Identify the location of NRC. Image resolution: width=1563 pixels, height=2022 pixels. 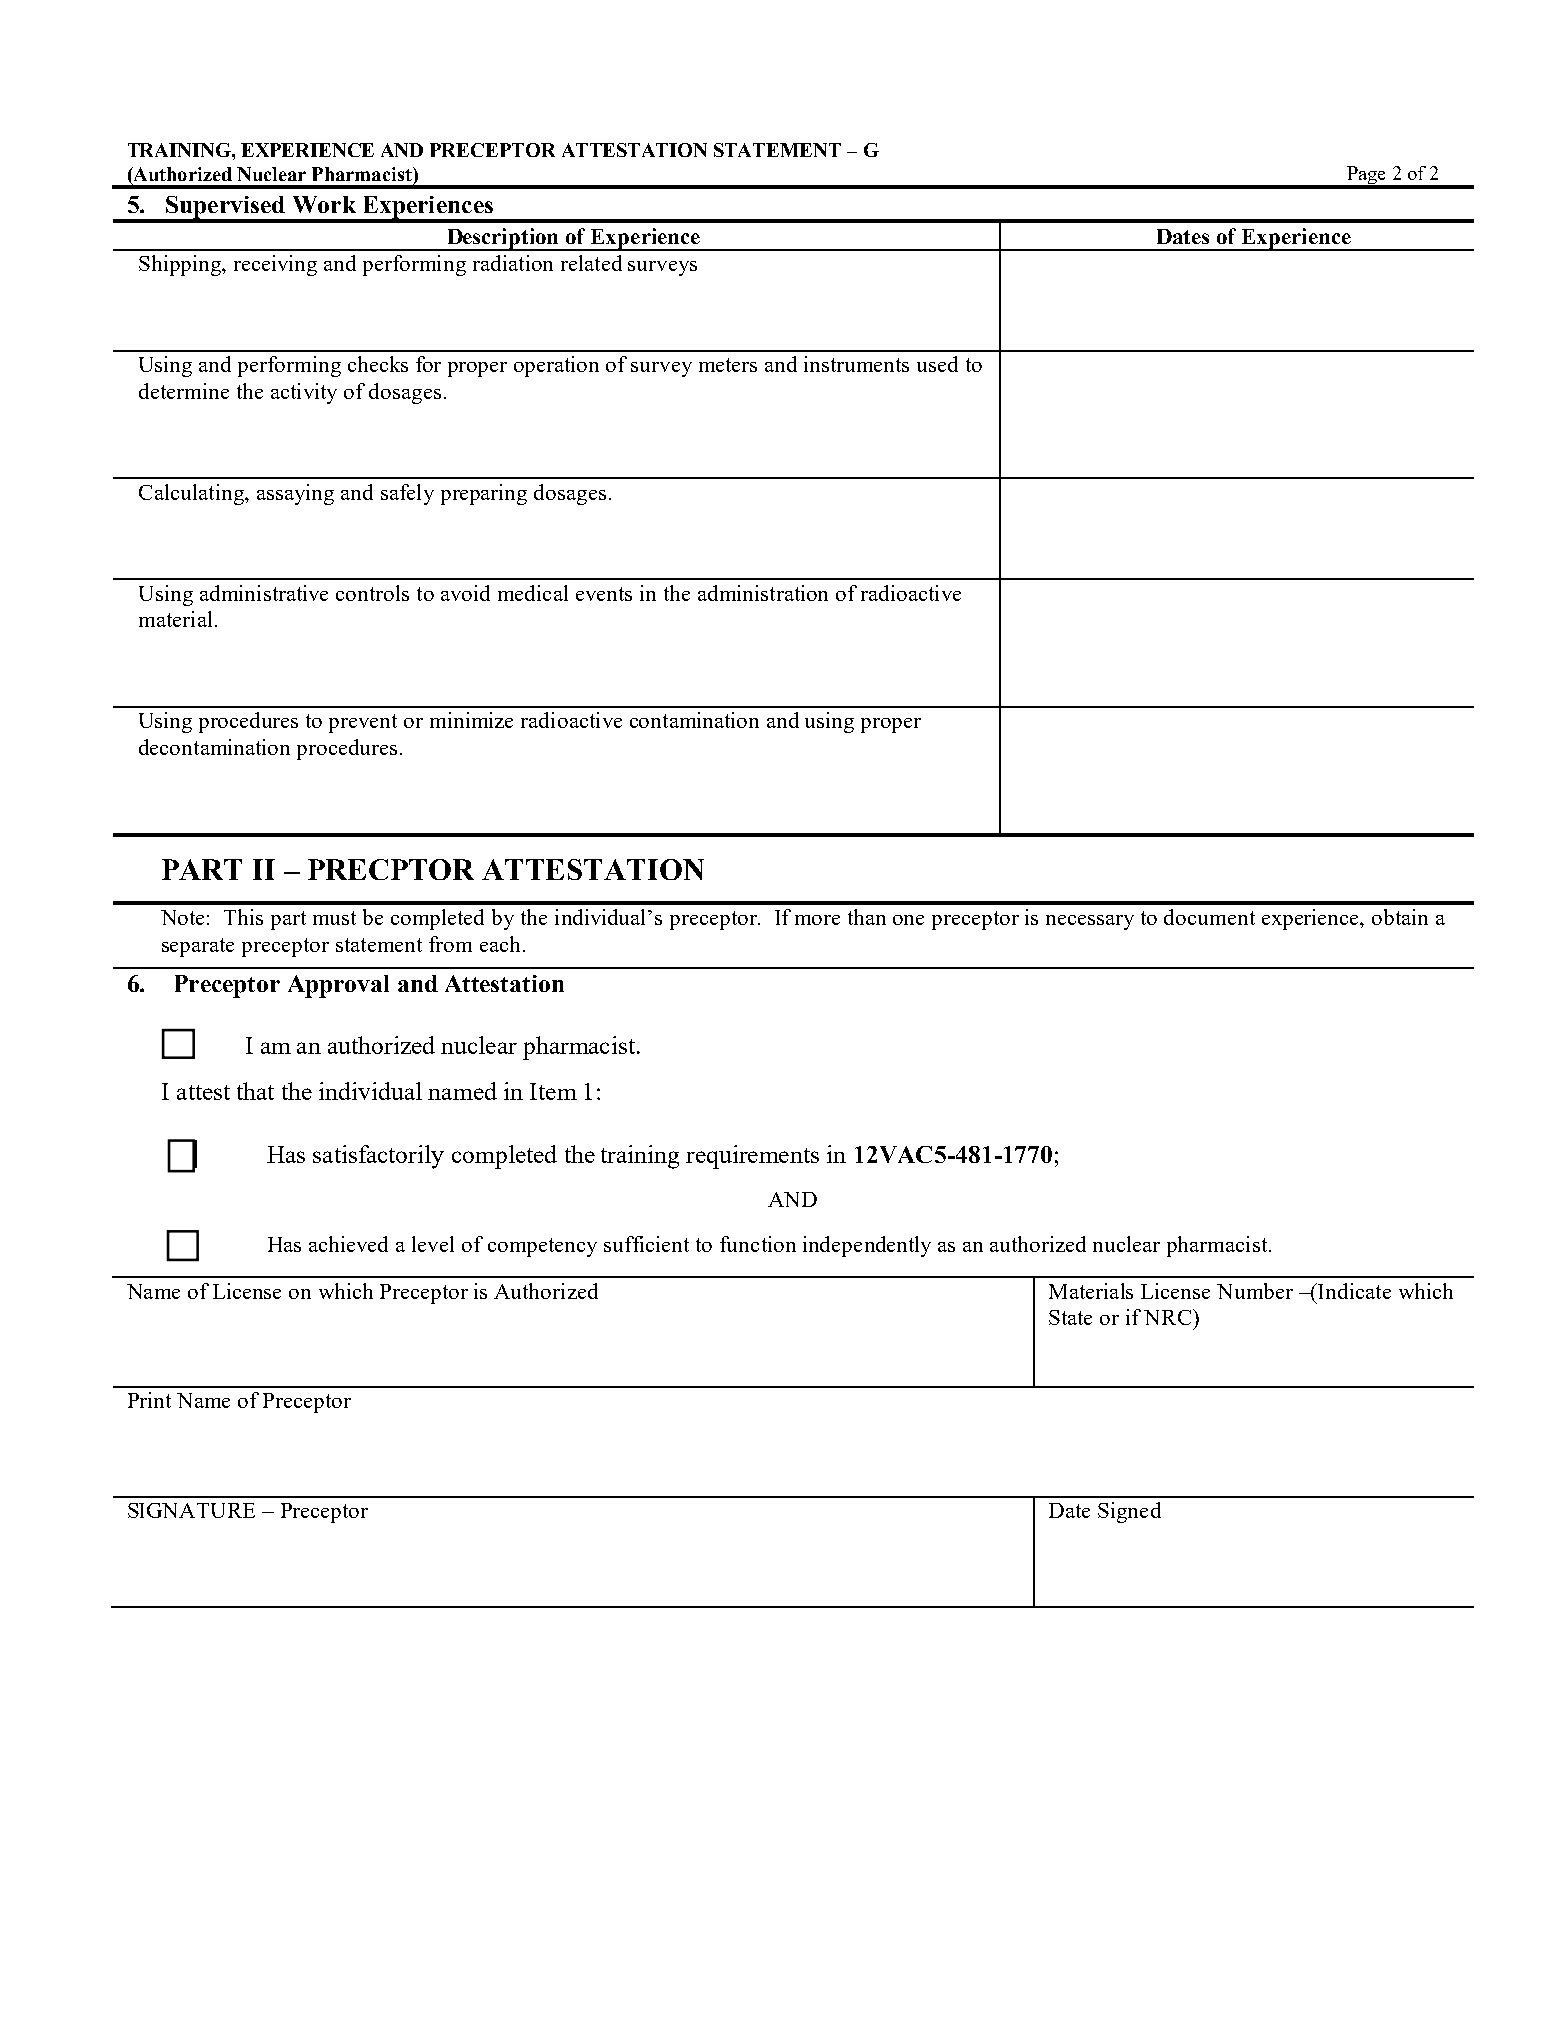
(1169, 1317).
